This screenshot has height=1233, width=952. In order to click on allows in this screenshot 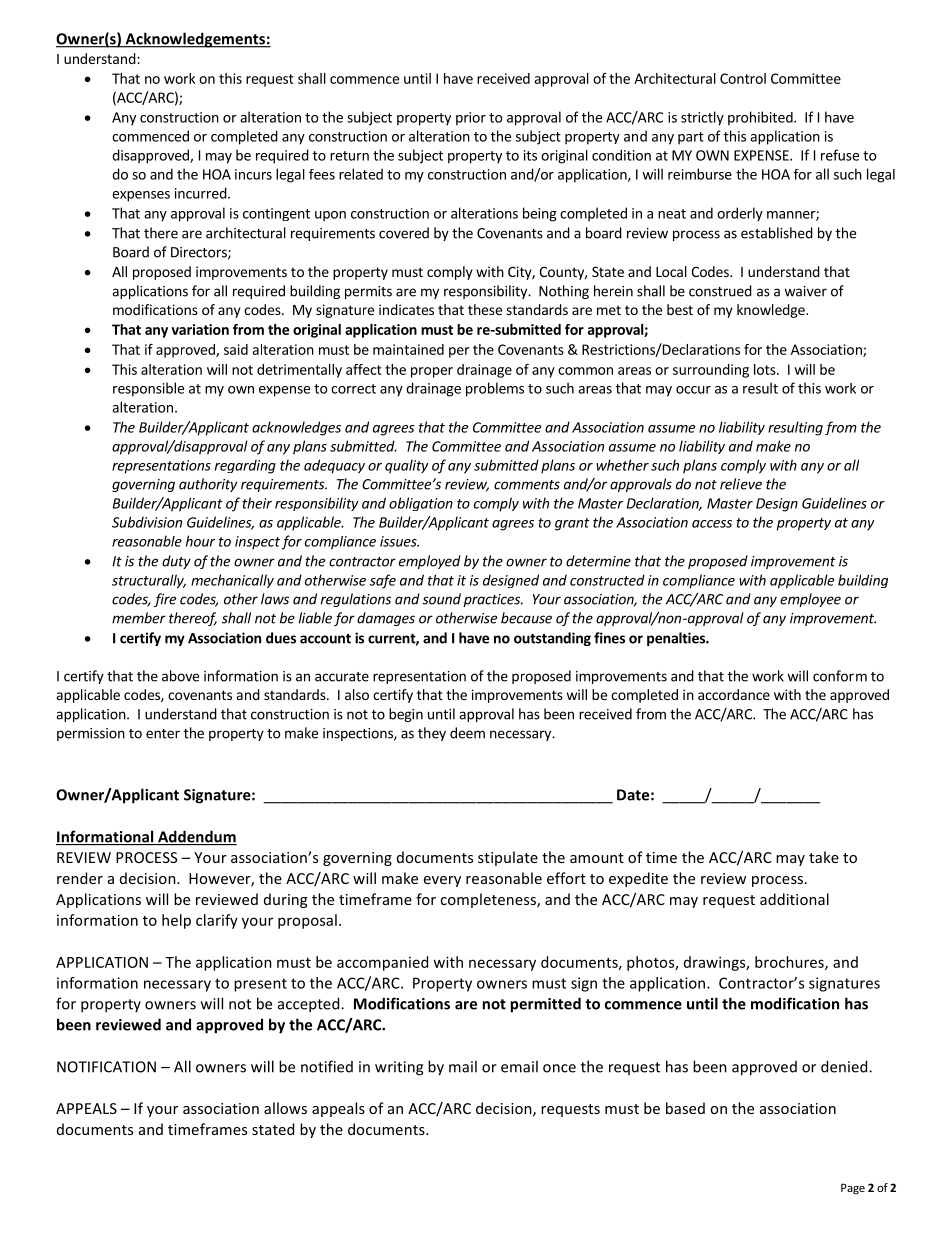, I will do `click(285, 1108)`.
